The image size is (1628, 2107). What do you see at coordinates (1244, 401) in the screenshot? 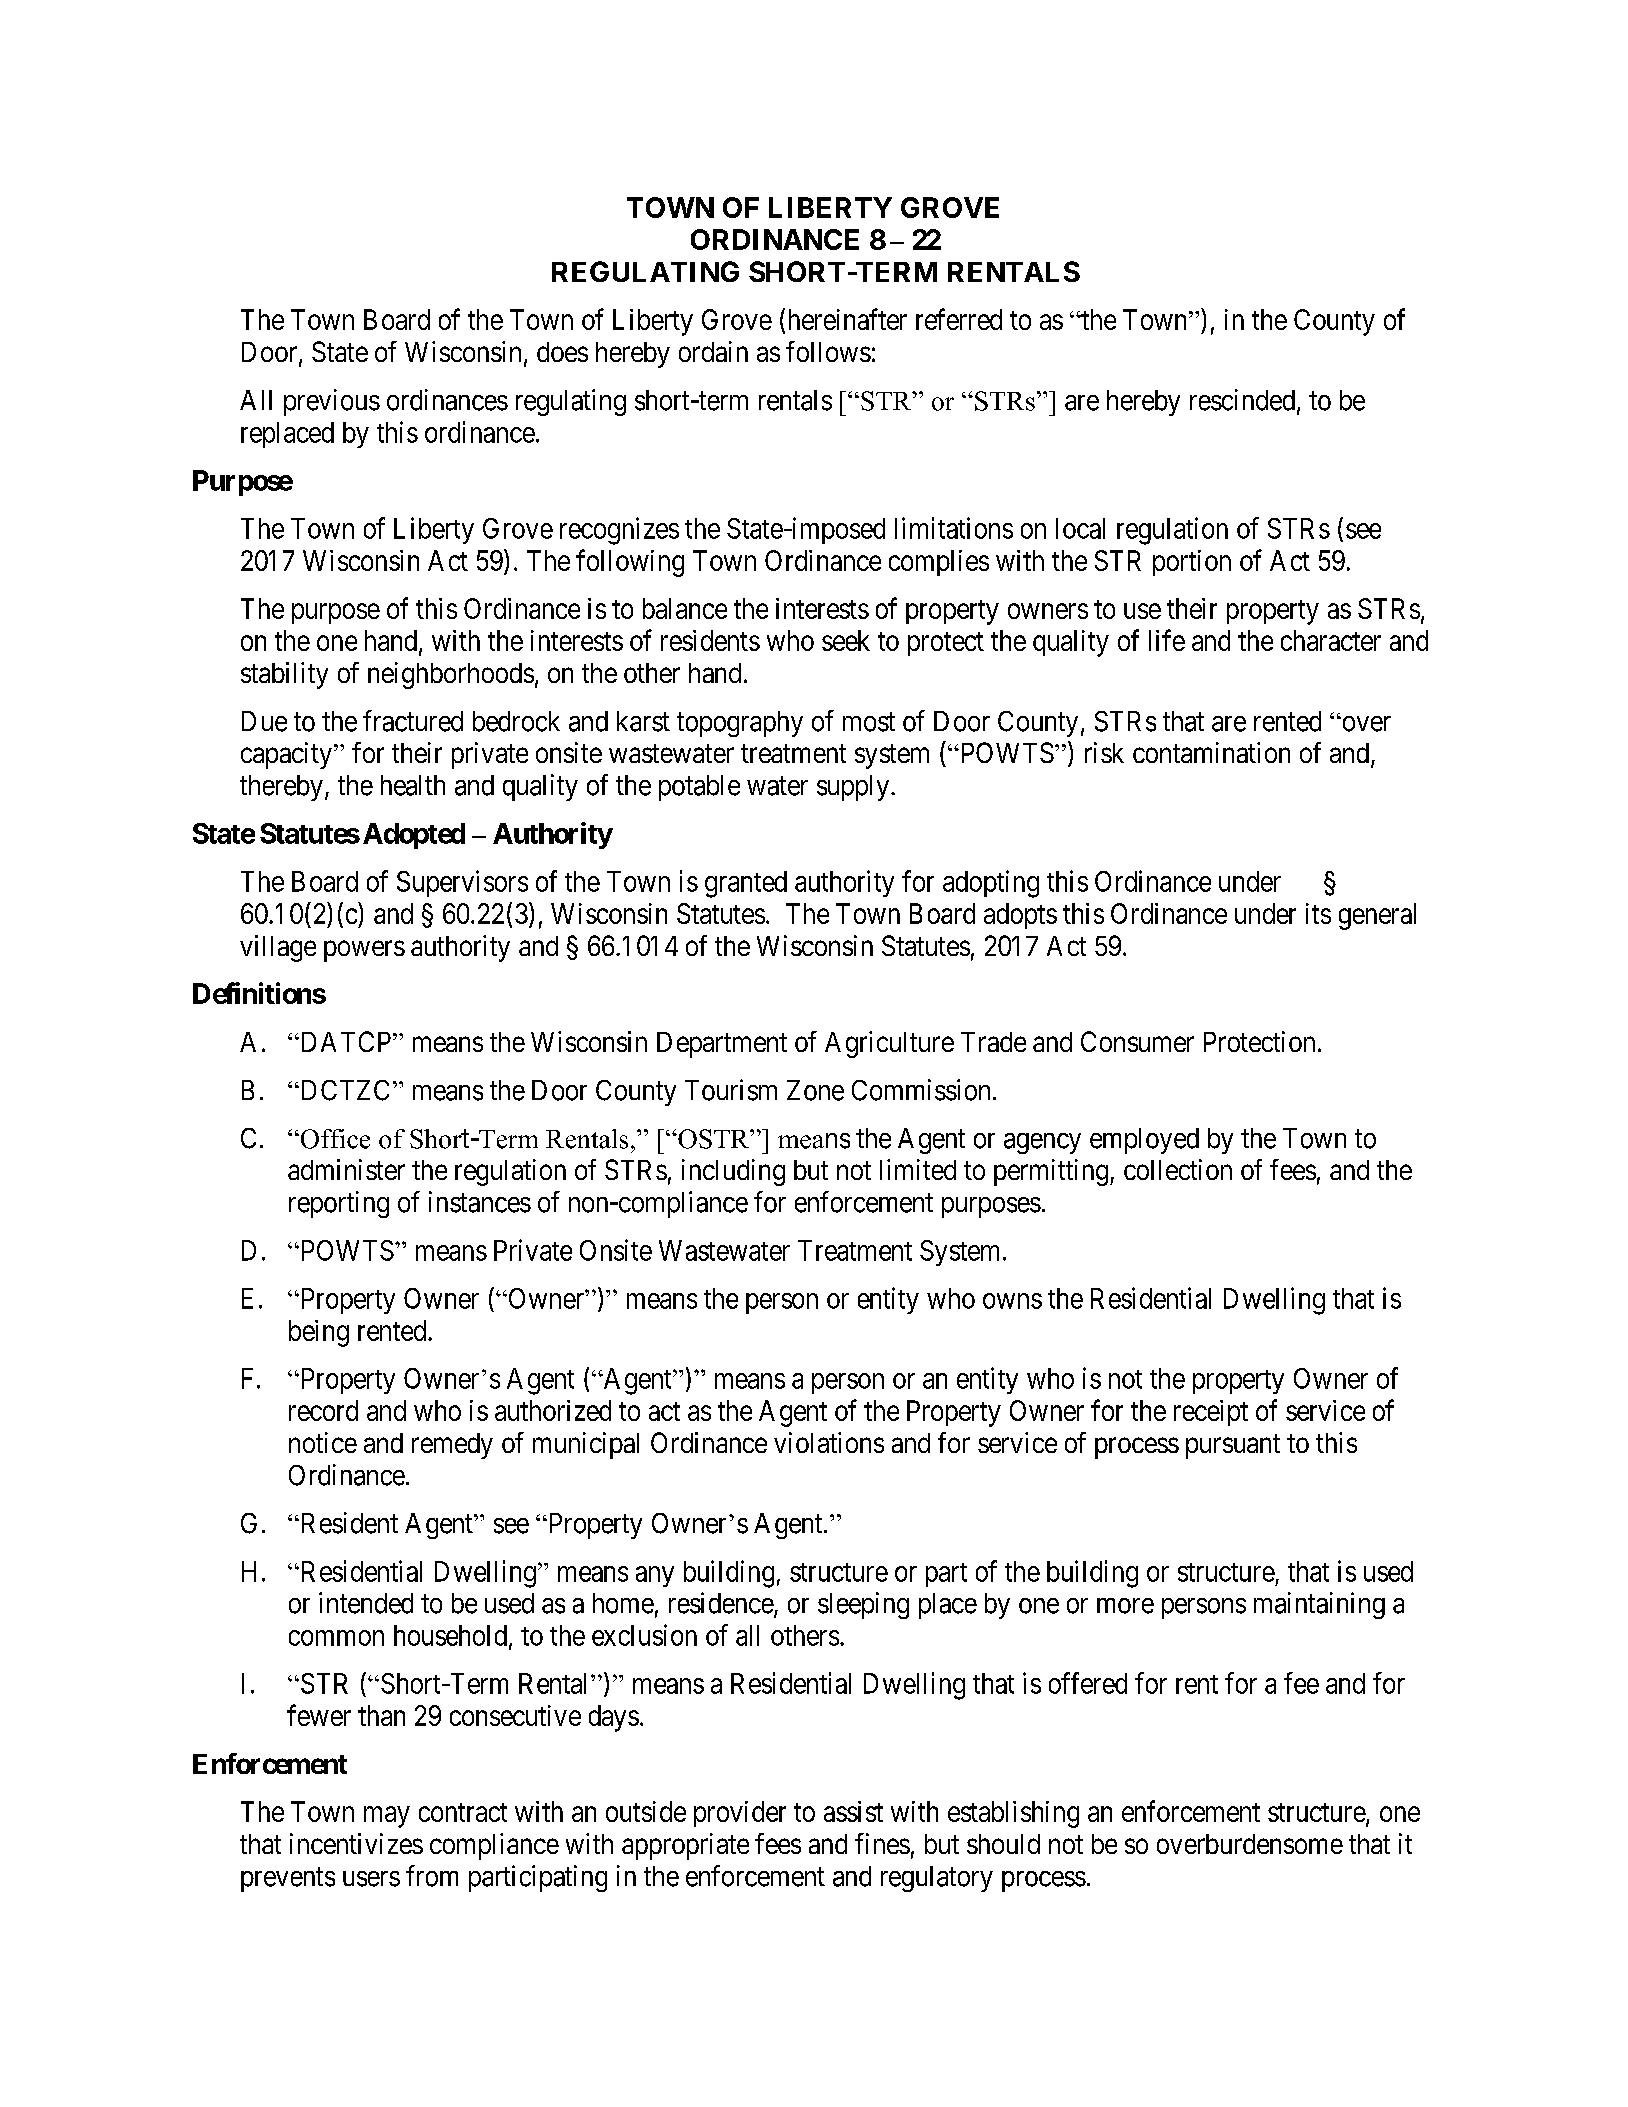
I see `rescinded` at bounding box center [1244, 401].
